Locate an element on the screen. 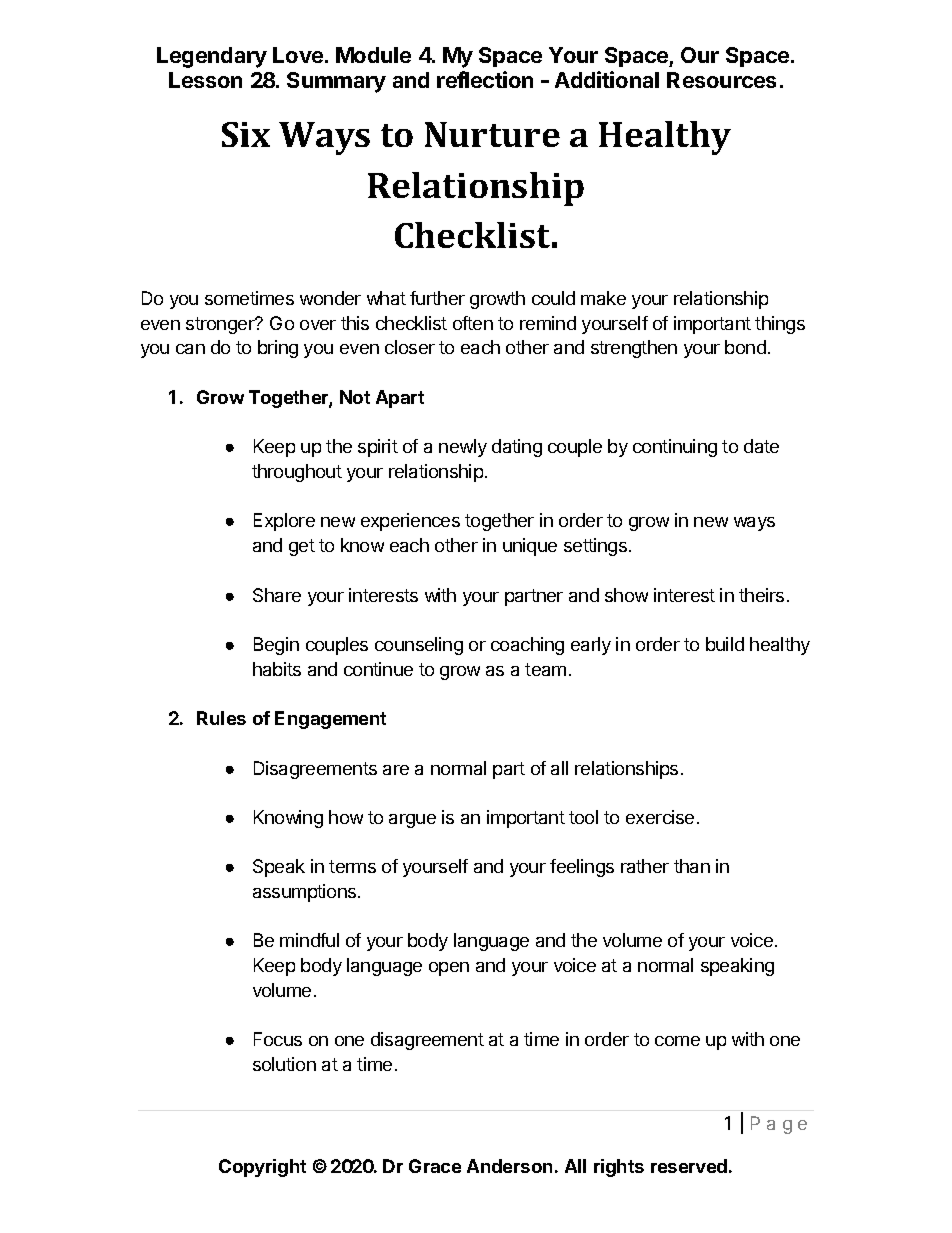  Anderson is located at coordinates (509, 1166).
